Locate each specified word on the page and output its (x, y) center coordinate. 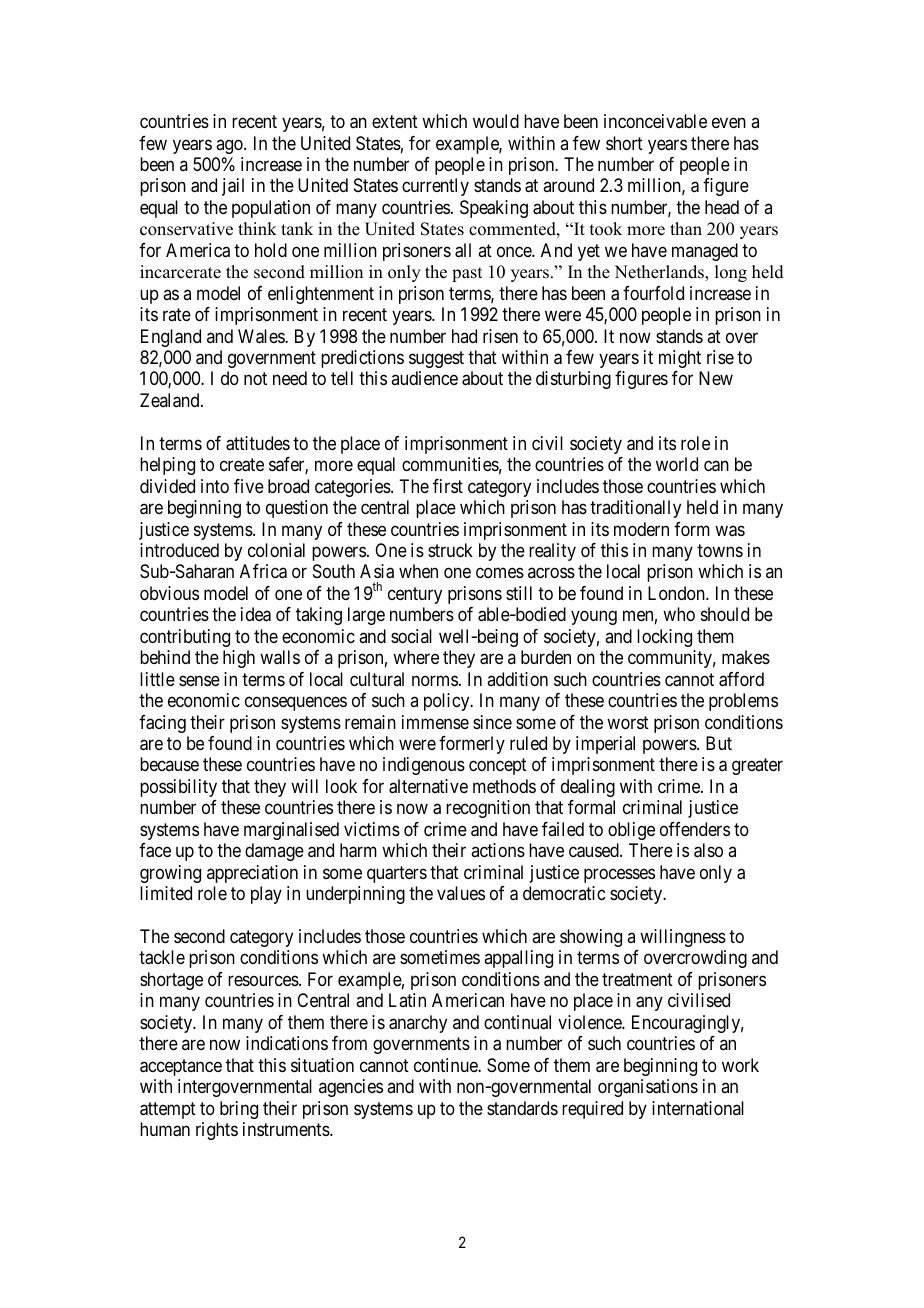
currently (435, 187)
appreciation (252, 874)
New (716, 378)
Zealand (171, 400)
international (698, 1108)
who (679, 614)
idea (256, 614)
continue (446, 1065)
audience (424, 378)
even (729, 123)
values (461, 893)
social (411, 636)
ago (230, 146)
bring (239, 1110)
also (708, 850)
